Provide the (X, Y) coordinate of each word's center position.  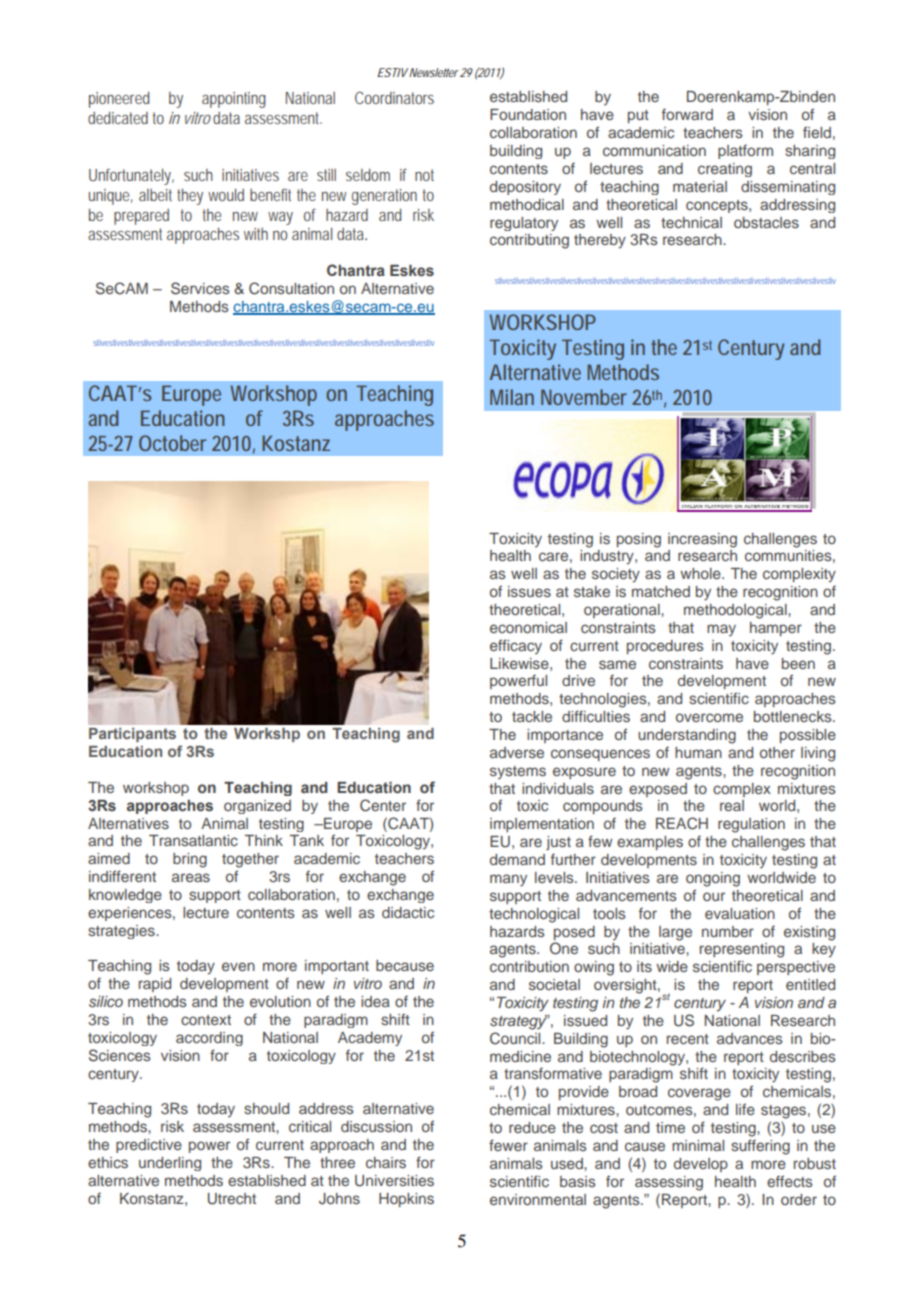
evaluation (740, 913)
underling (170, 1164)
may (721, 630)
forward (687, 114)
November (584, 397)
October (172, 443)
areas (191, 877)
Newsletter (434, 72)
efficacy (516, 646)
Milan (512, 397)
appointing (234, 100)
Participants (132, 735)
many (508, 880)
